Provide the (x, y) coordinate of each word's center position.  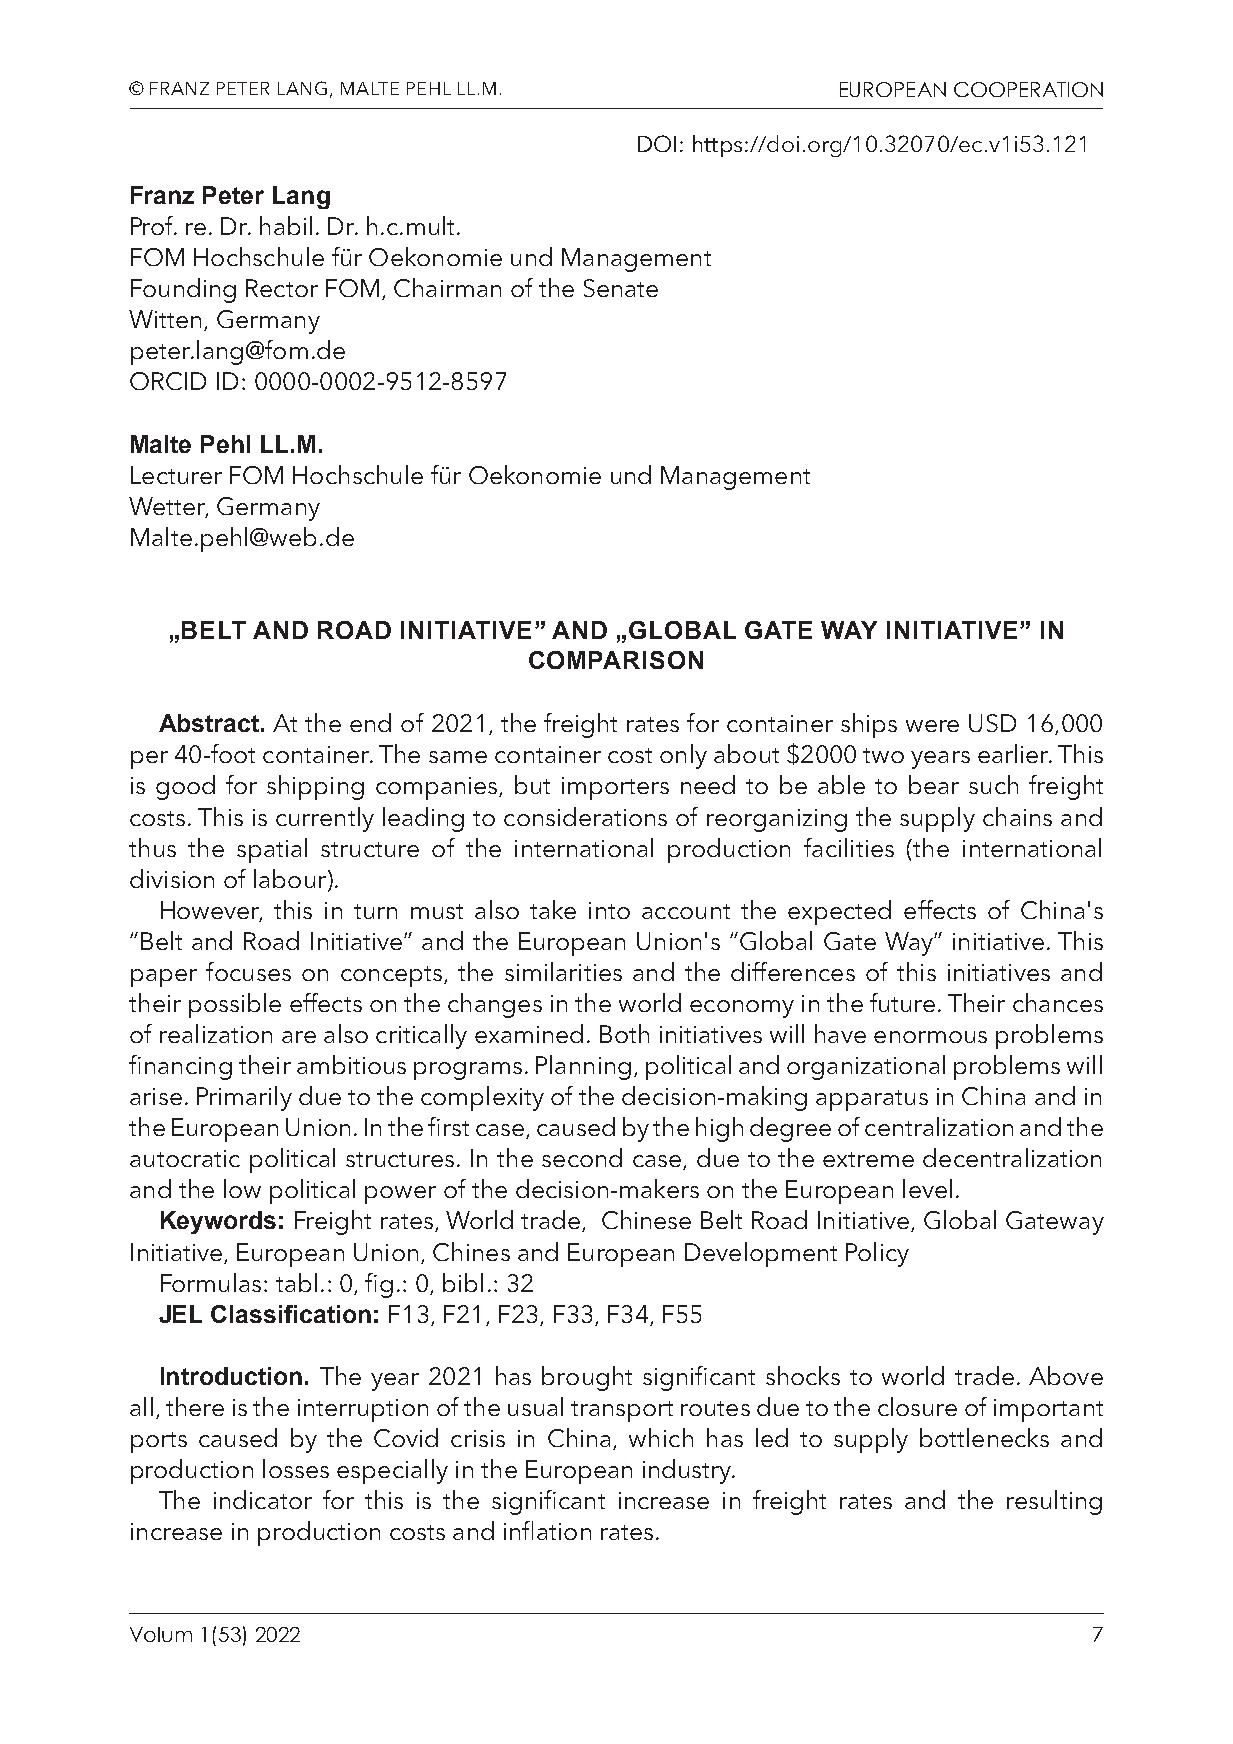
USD (992, 723)
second (582, 1157)
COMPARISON (616, 660)
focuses (248, 971)
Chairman (447, 287)
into (609, 910)
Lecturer (176, 475)
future (902, 1002)
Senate (621, 288)
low (242, 1188)
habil (286, 225)
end (370, 722)
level (927, 1188)
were (932, 726)
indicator (263, 1499)
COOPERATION (1028, 89)
